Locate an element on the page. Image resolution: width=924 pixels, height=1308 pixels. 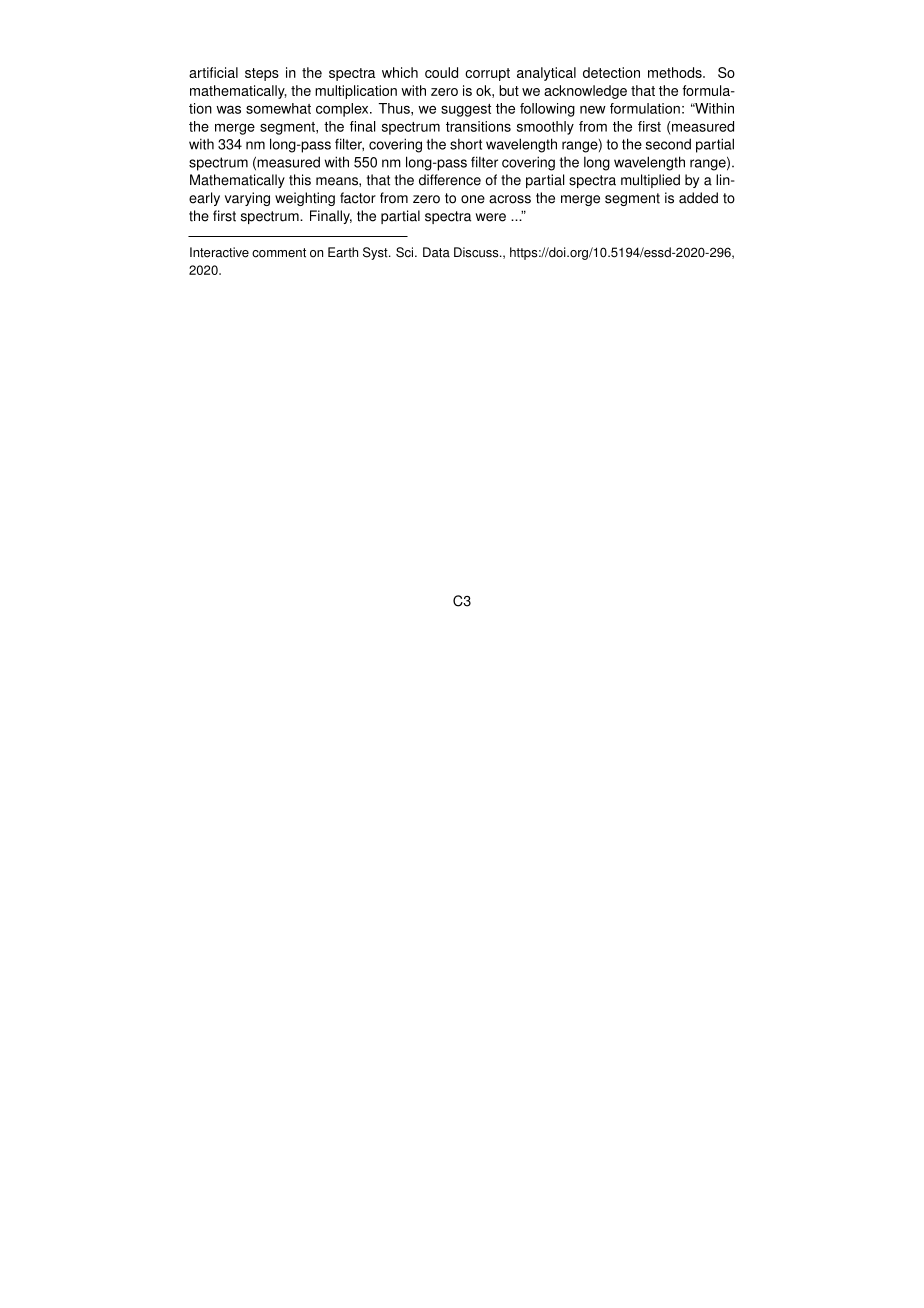
second is located at coordinates (668, 144).
